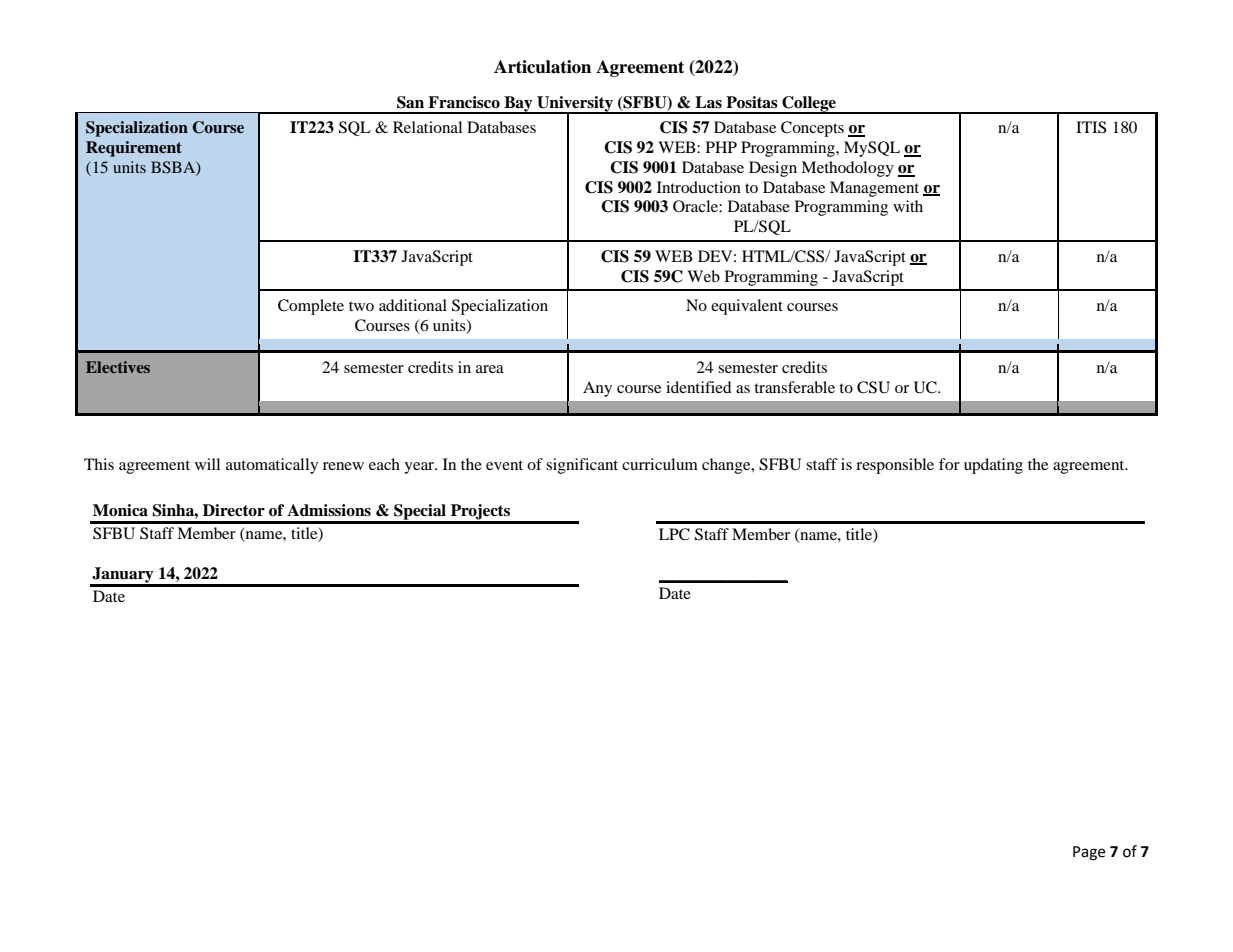 This screenshot has width=1233, height=952. I want to click on will, so click(207, 464).
